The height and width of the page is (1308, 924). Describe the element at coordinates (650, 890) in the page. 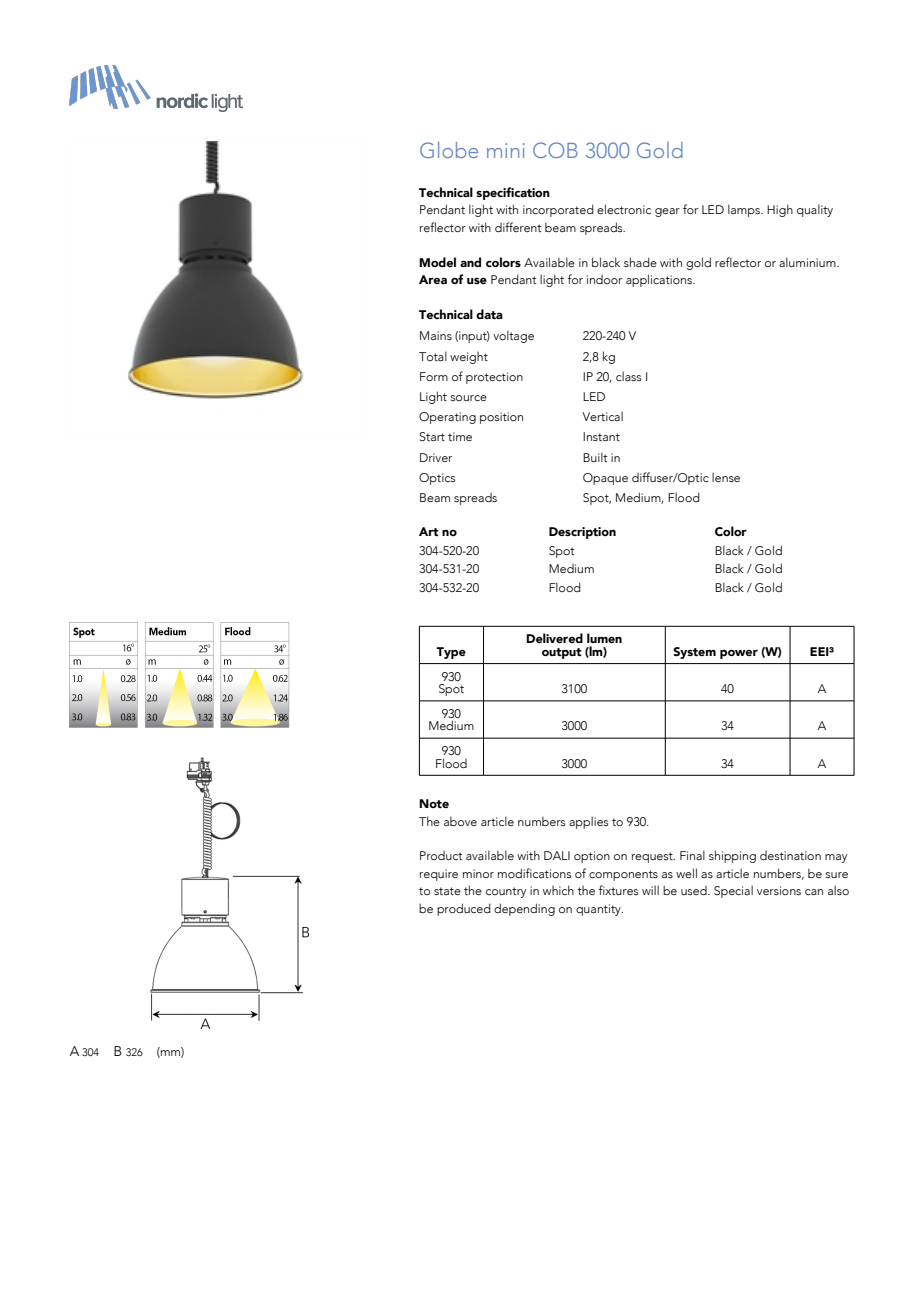

I see `will` at that location.
